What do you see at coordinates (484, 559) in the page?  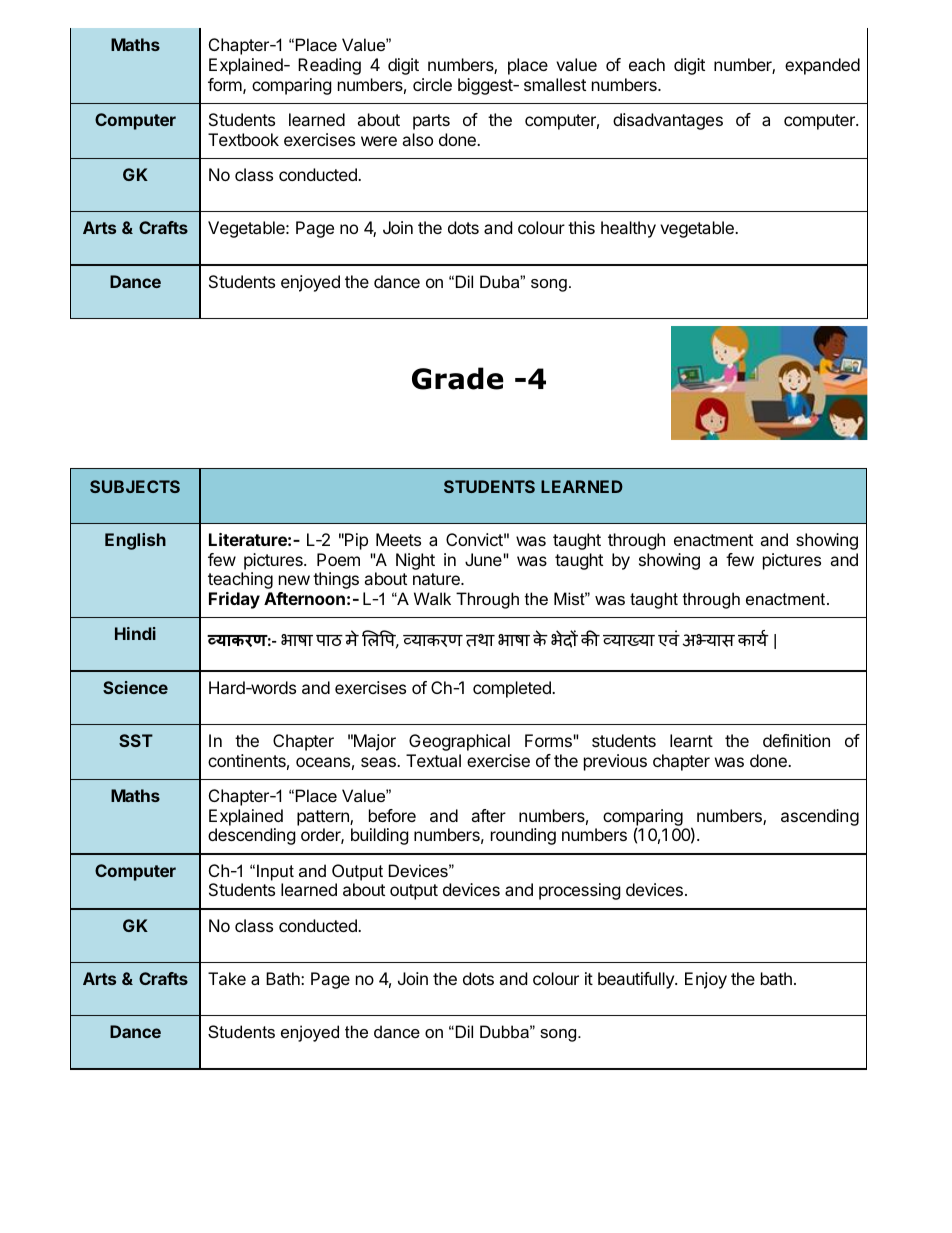 I see `June` at bounding box center [484, 559].
